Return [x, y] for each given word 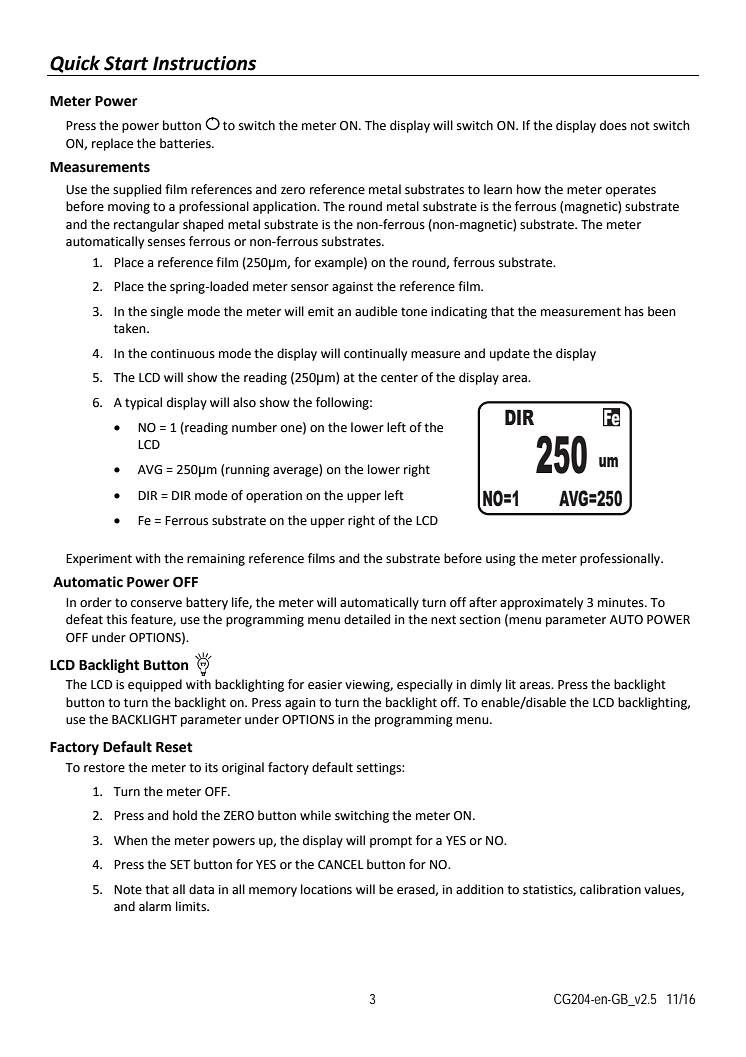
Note [128, 890]
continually [375, 354]
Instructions [204, 63]
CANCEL [341, 865]
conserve [156, 604]
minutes [622, 603]
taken [131, 328]
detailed [367, 619]
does [613, 125]
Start [126, 63]
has [634, 311]
